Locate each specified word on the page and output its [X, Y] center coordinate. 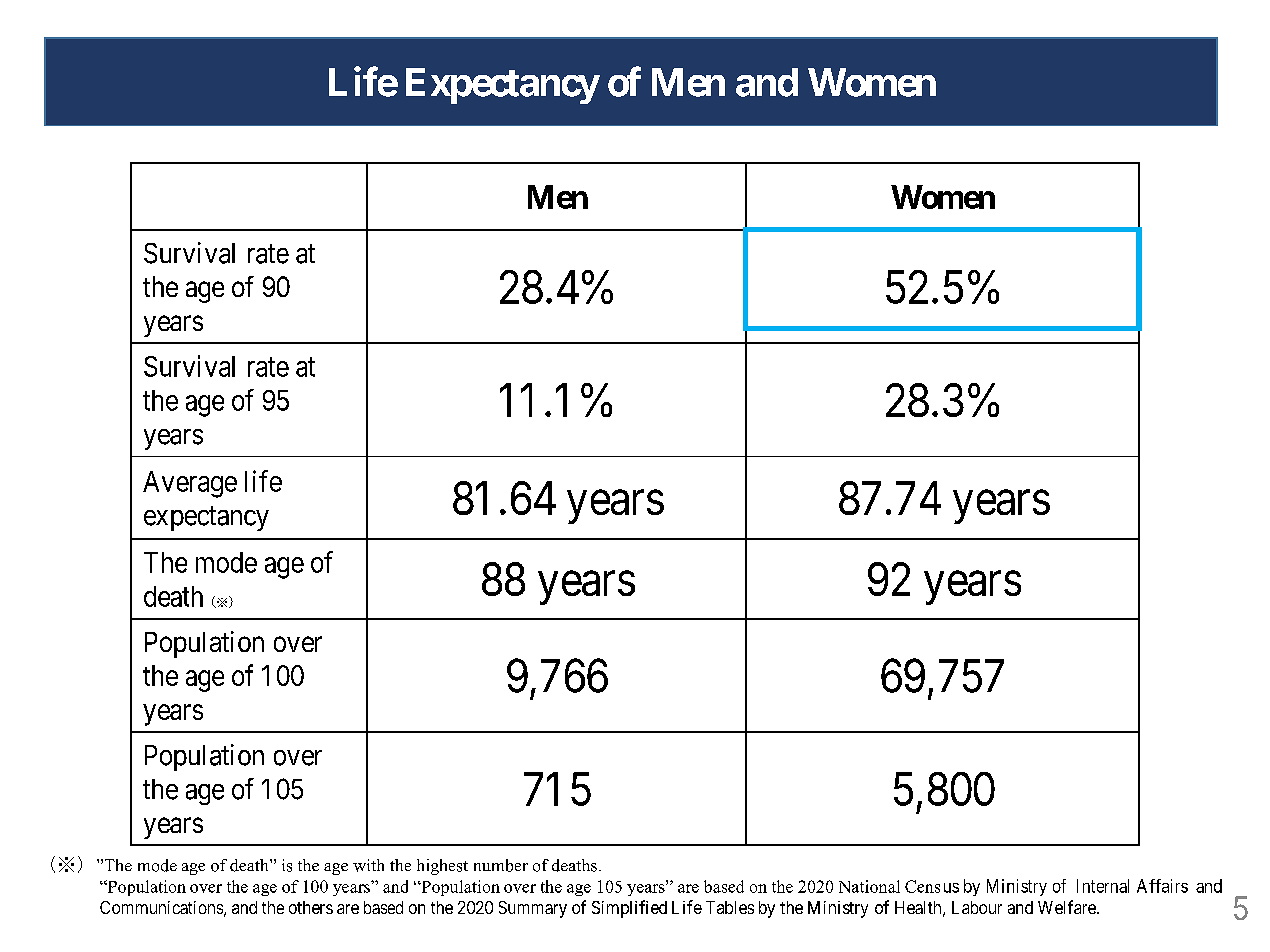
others [311, 907]
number [501, 865]
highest [442, 867]
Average [190, 484]
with [368, 865]
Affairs [1162, 886]
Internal [1103, 886]
